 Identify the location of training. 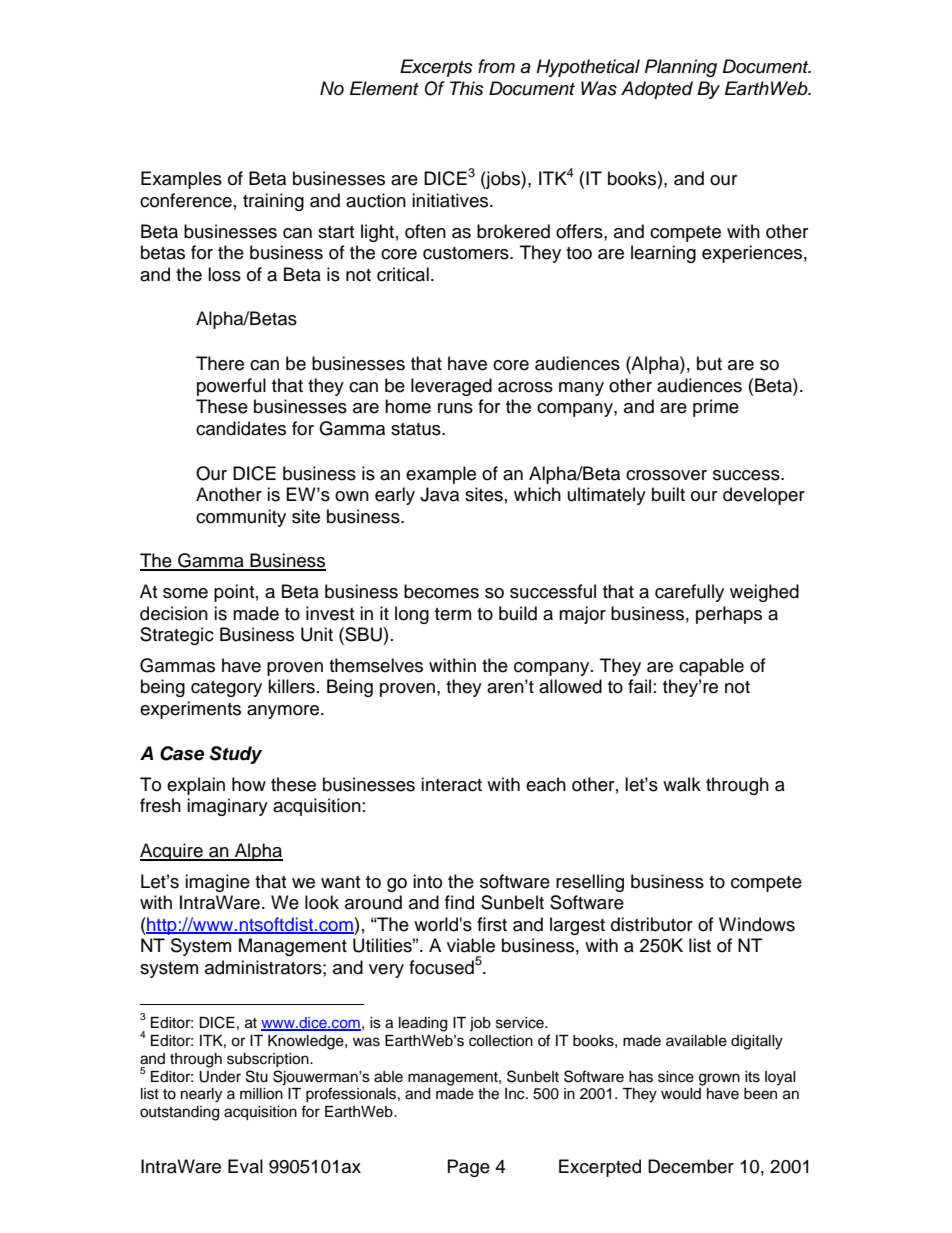
(273, 202).
